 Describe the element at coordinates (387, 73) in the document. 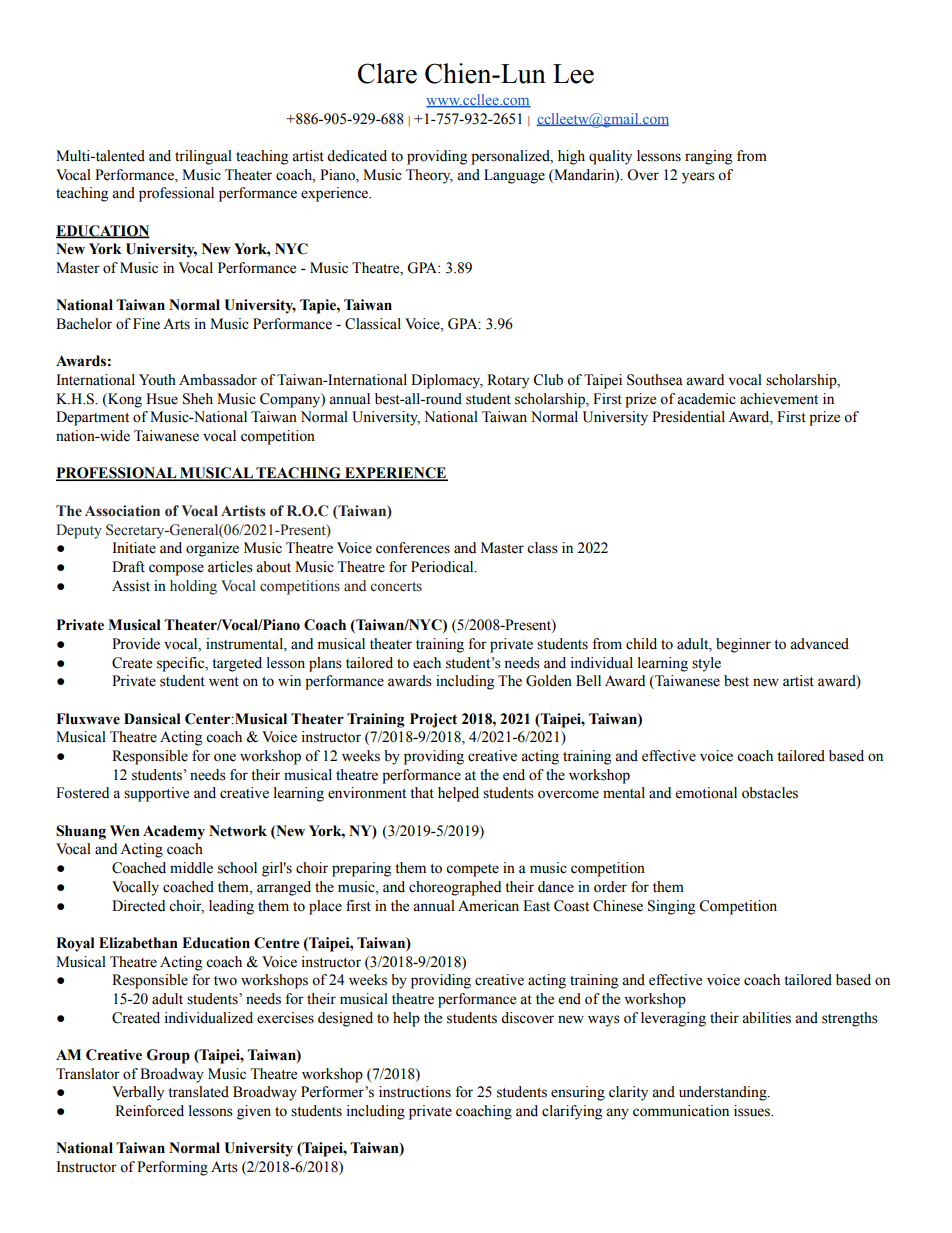

I see `Clare` at that location.
